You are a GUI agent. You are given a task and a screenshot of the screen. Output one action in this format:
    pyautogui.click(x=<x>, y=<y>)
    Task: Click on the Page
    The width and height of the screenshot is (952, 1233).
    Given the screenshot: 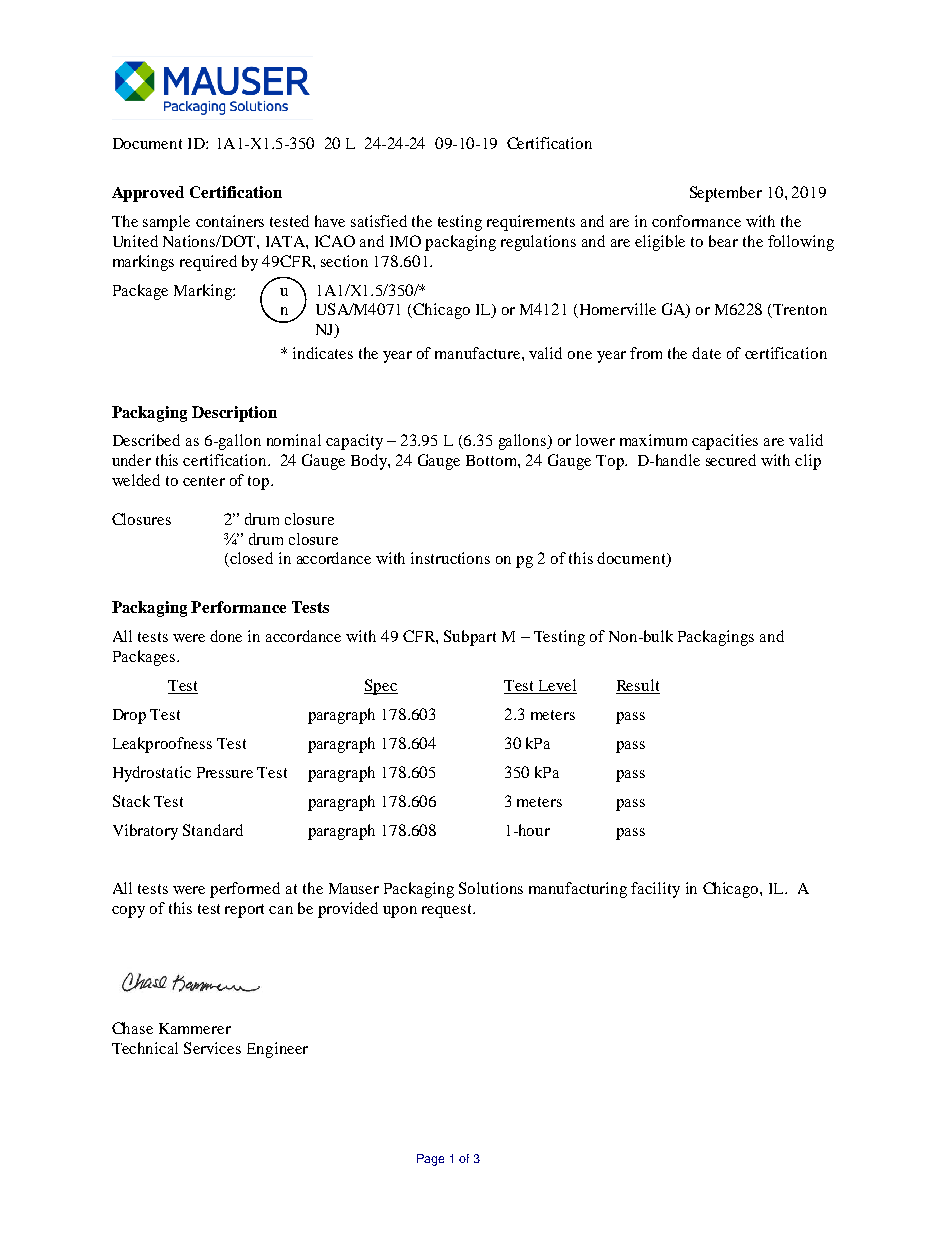 What is the action you would take?
    pyautogui.click(x=430, y=1160)
